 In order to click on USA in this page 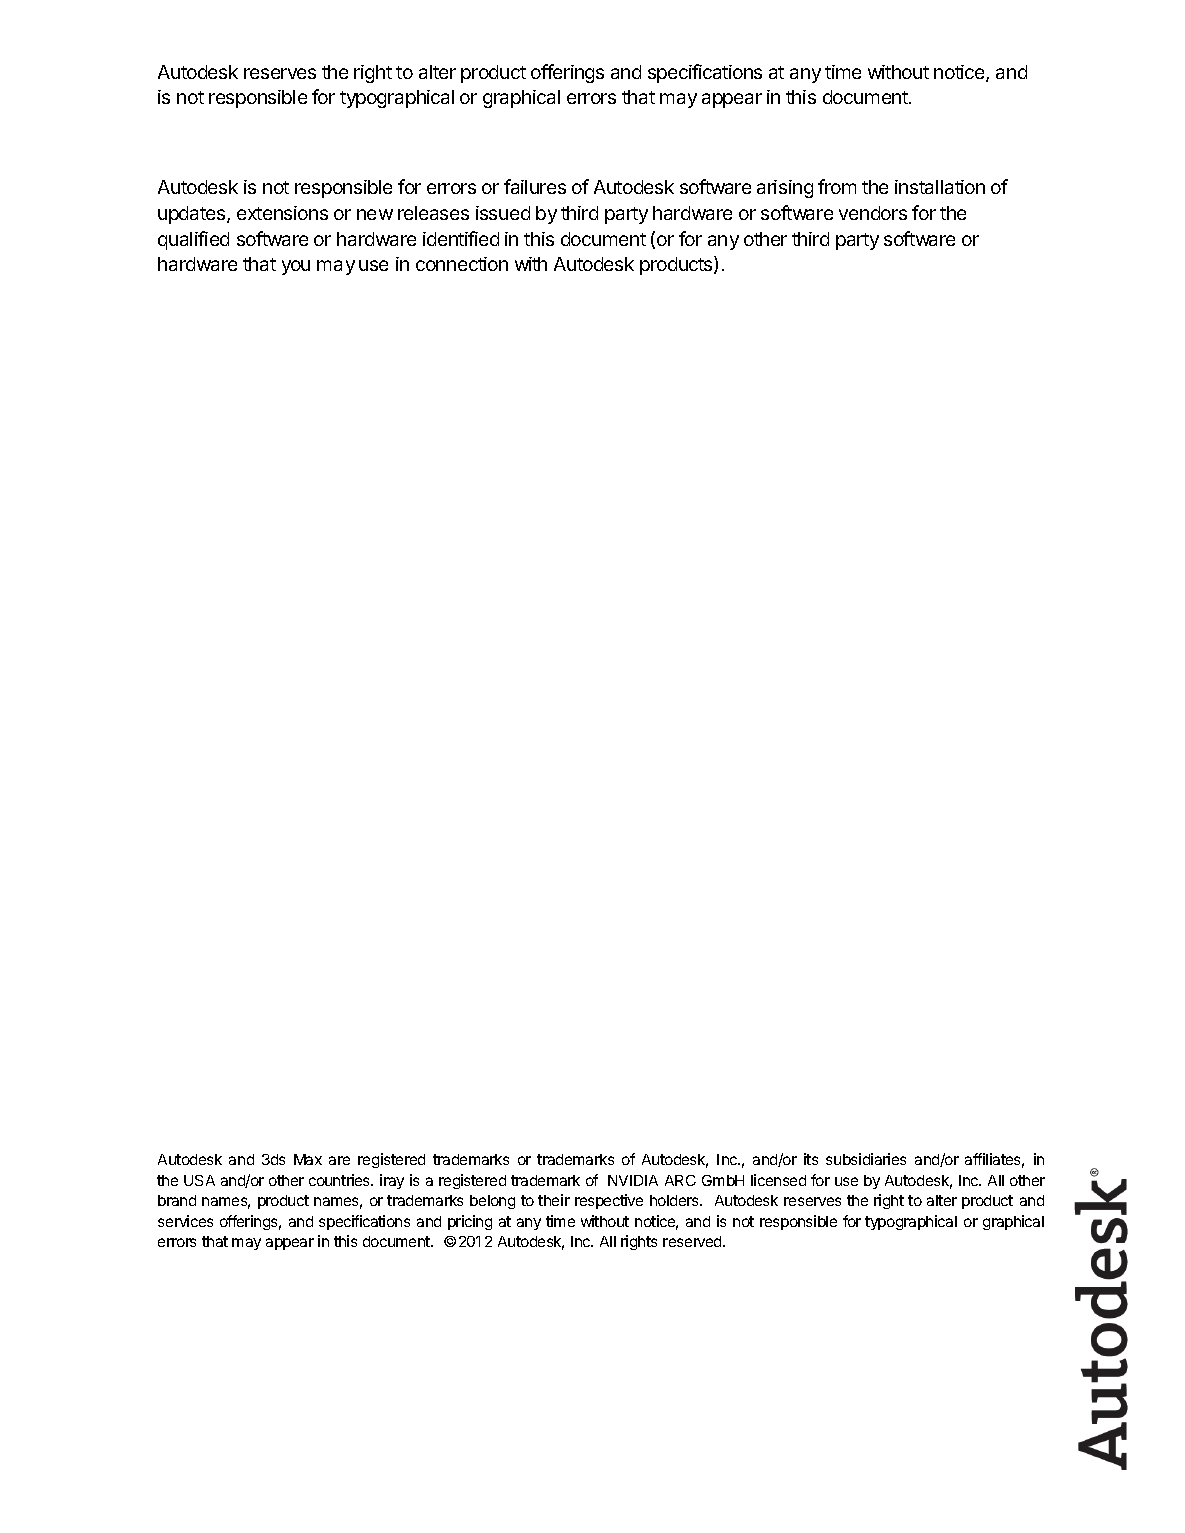, I will do `click(199, 1180)`.
